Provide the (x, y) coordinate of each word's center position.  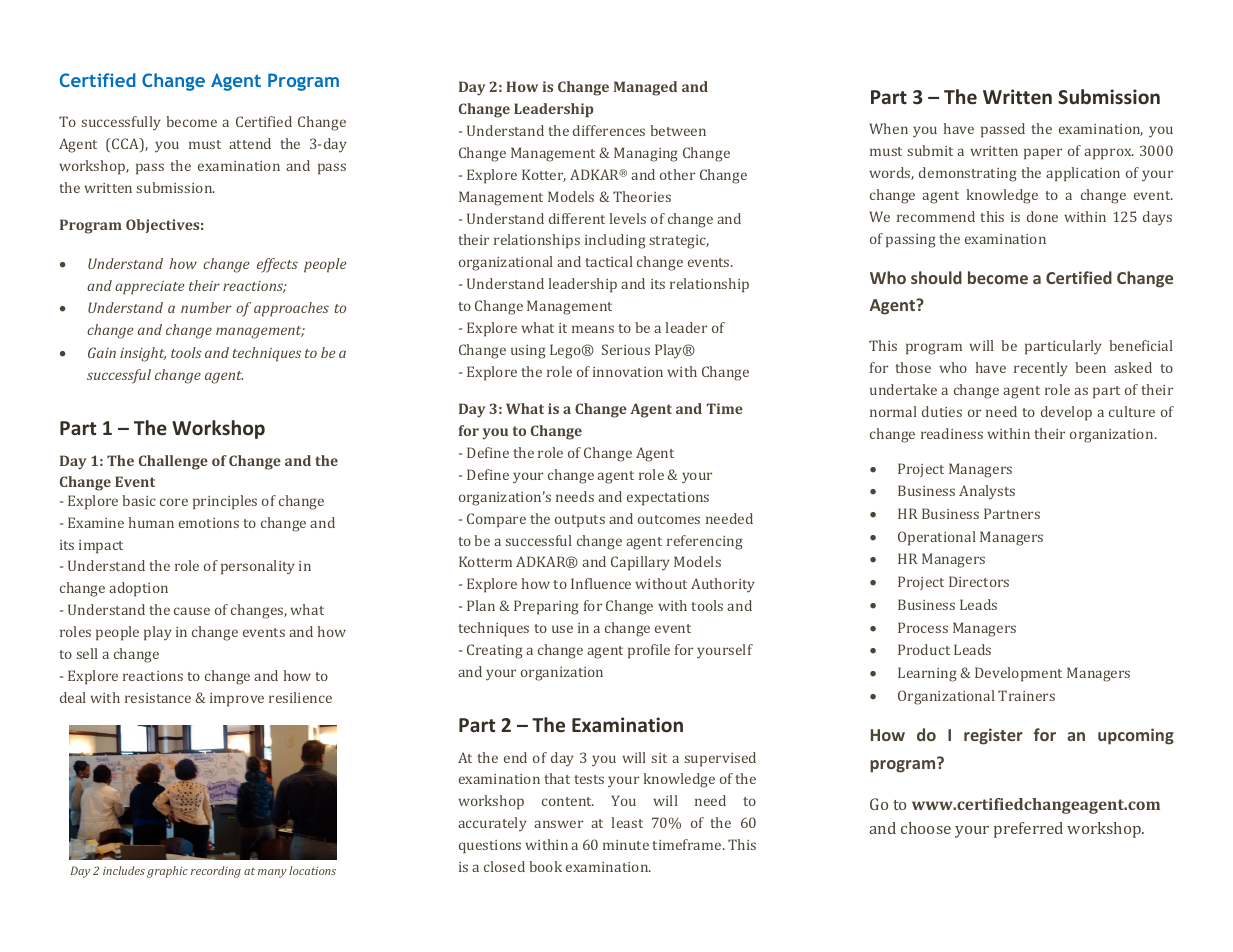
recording (216, 872)
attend (250, 143)
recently (1041, 369)
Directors (979, 581)
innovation (628, 372)
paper (1043, 154)
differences (609, 130)
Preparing (546, 607)
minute (626, 845)
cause (192, 611)
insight (143, 354)
